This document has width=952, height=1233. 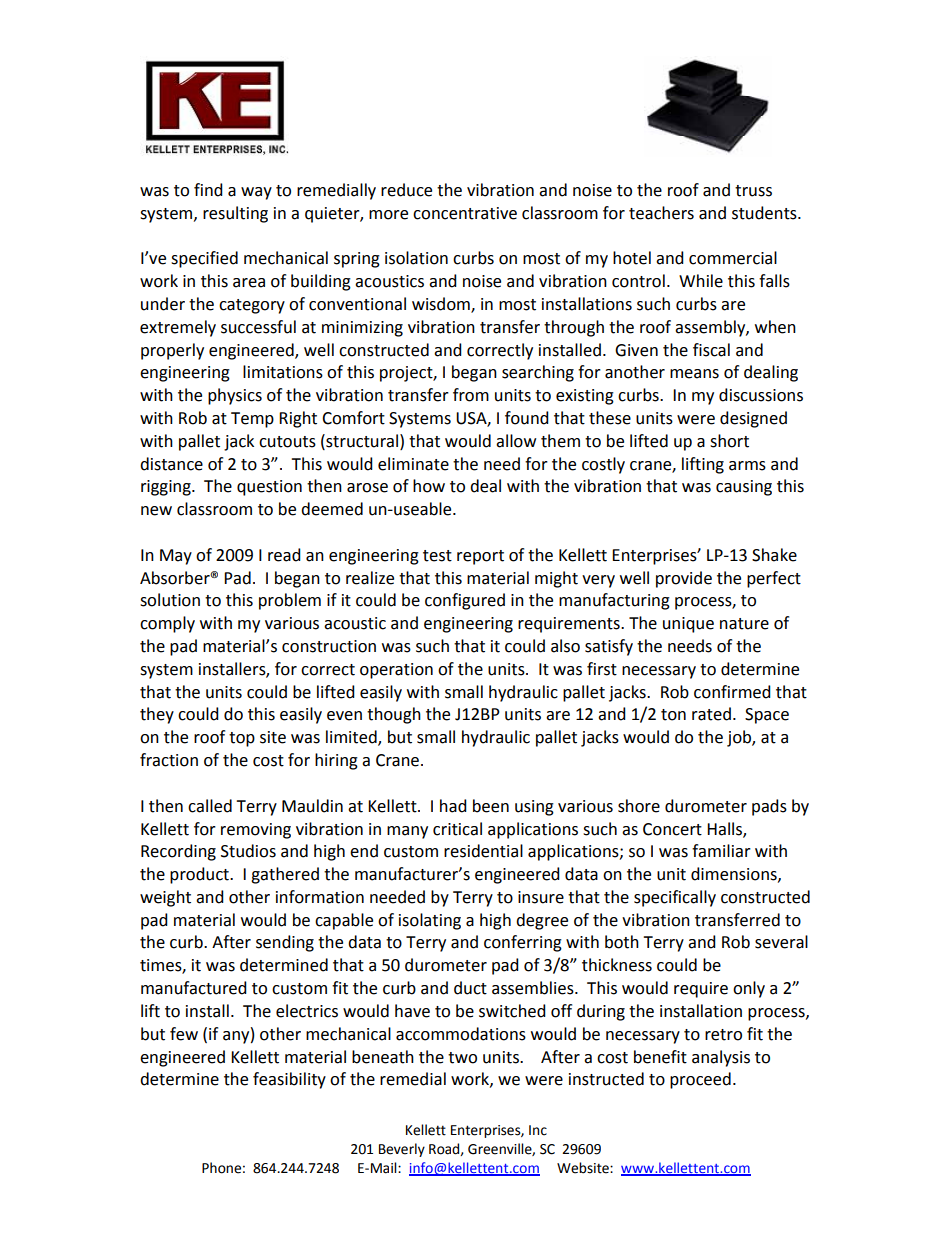 What do you see at coordinates (700, 1080) in the document?
I see `proceed` at bounding box center [700, 1080].
